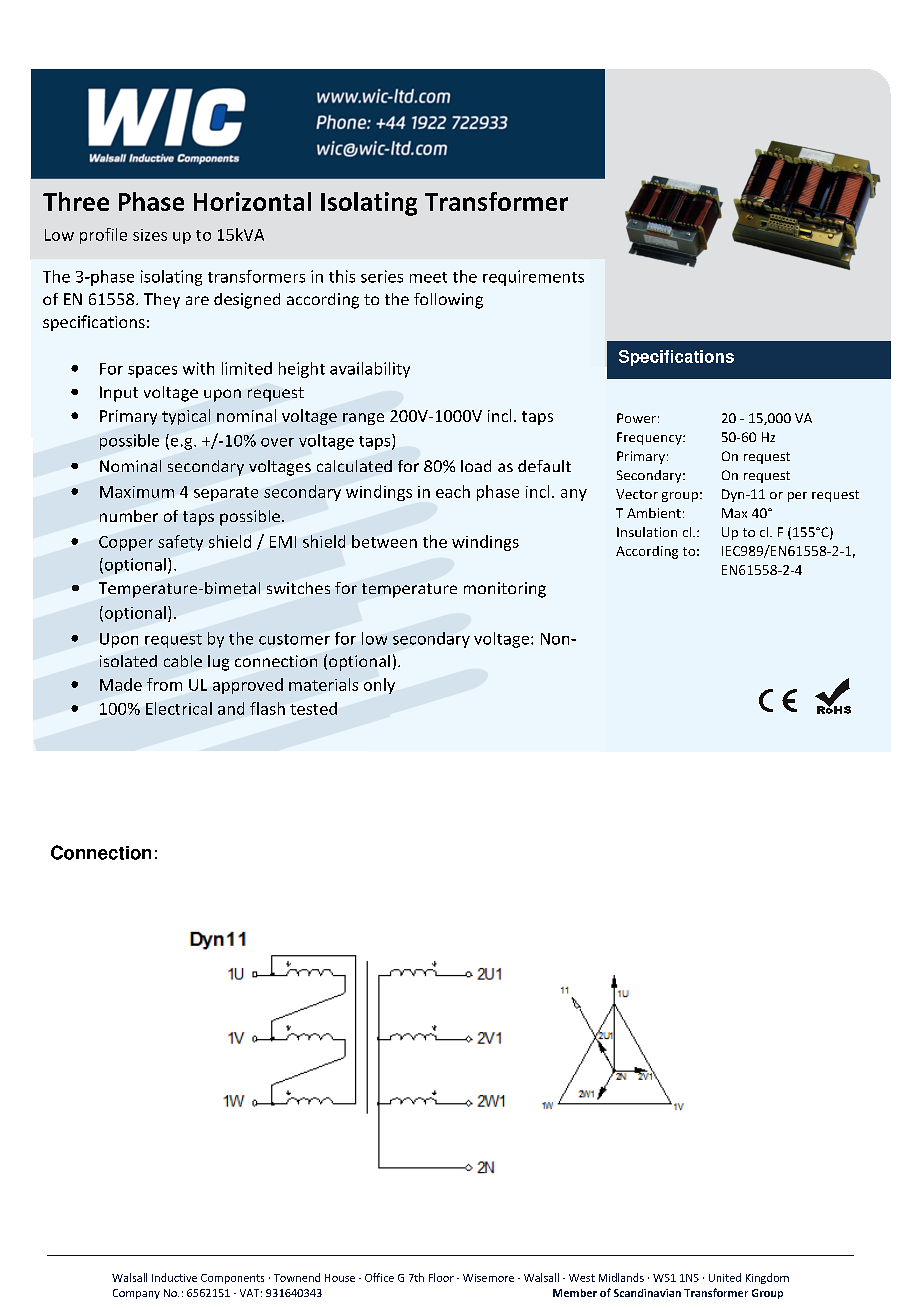 This screenshot has width=924, height=1308. I want to click on sizes, so click(150, 235).
